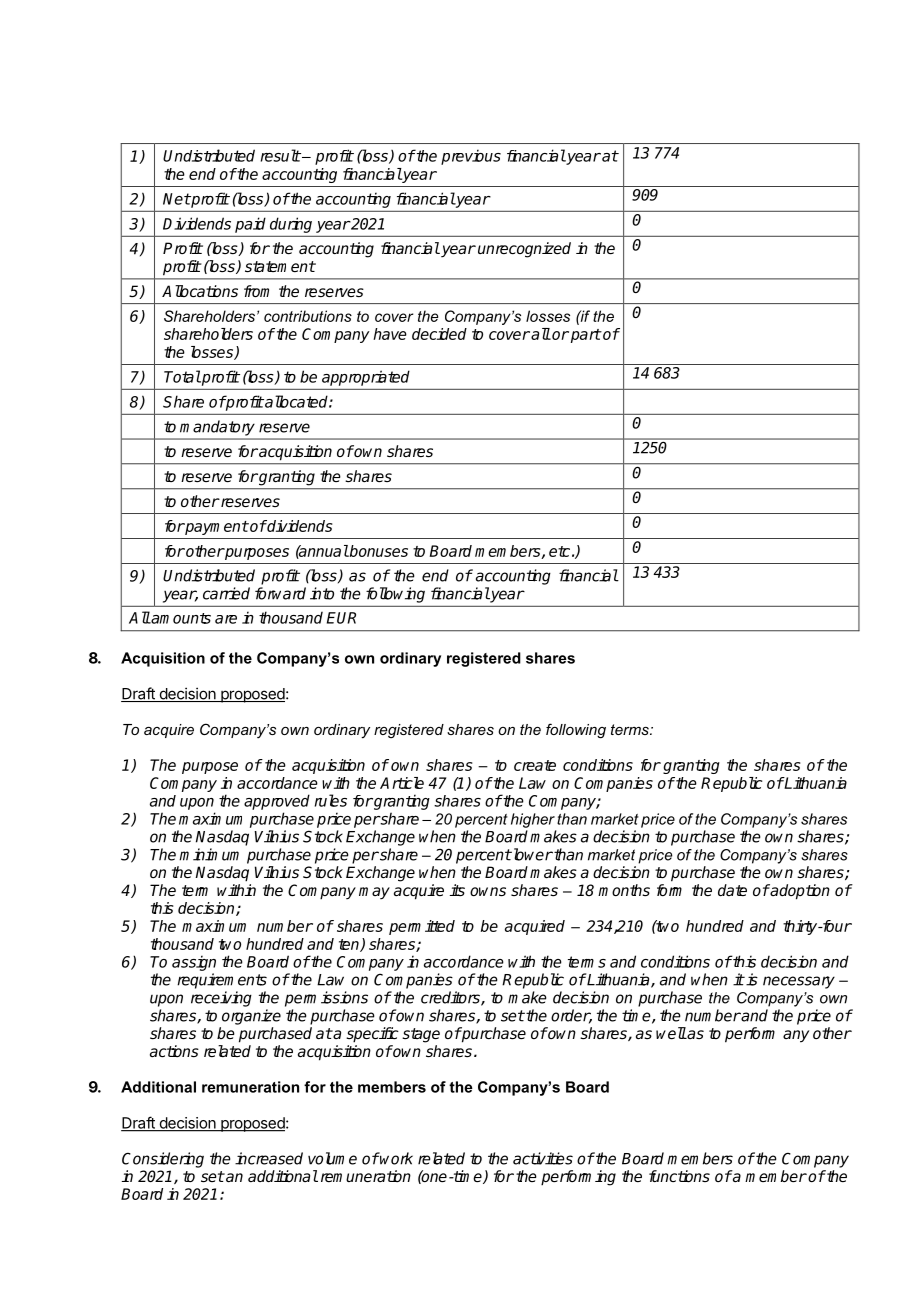  I want to click on unrecognized, so click(524, 250).
